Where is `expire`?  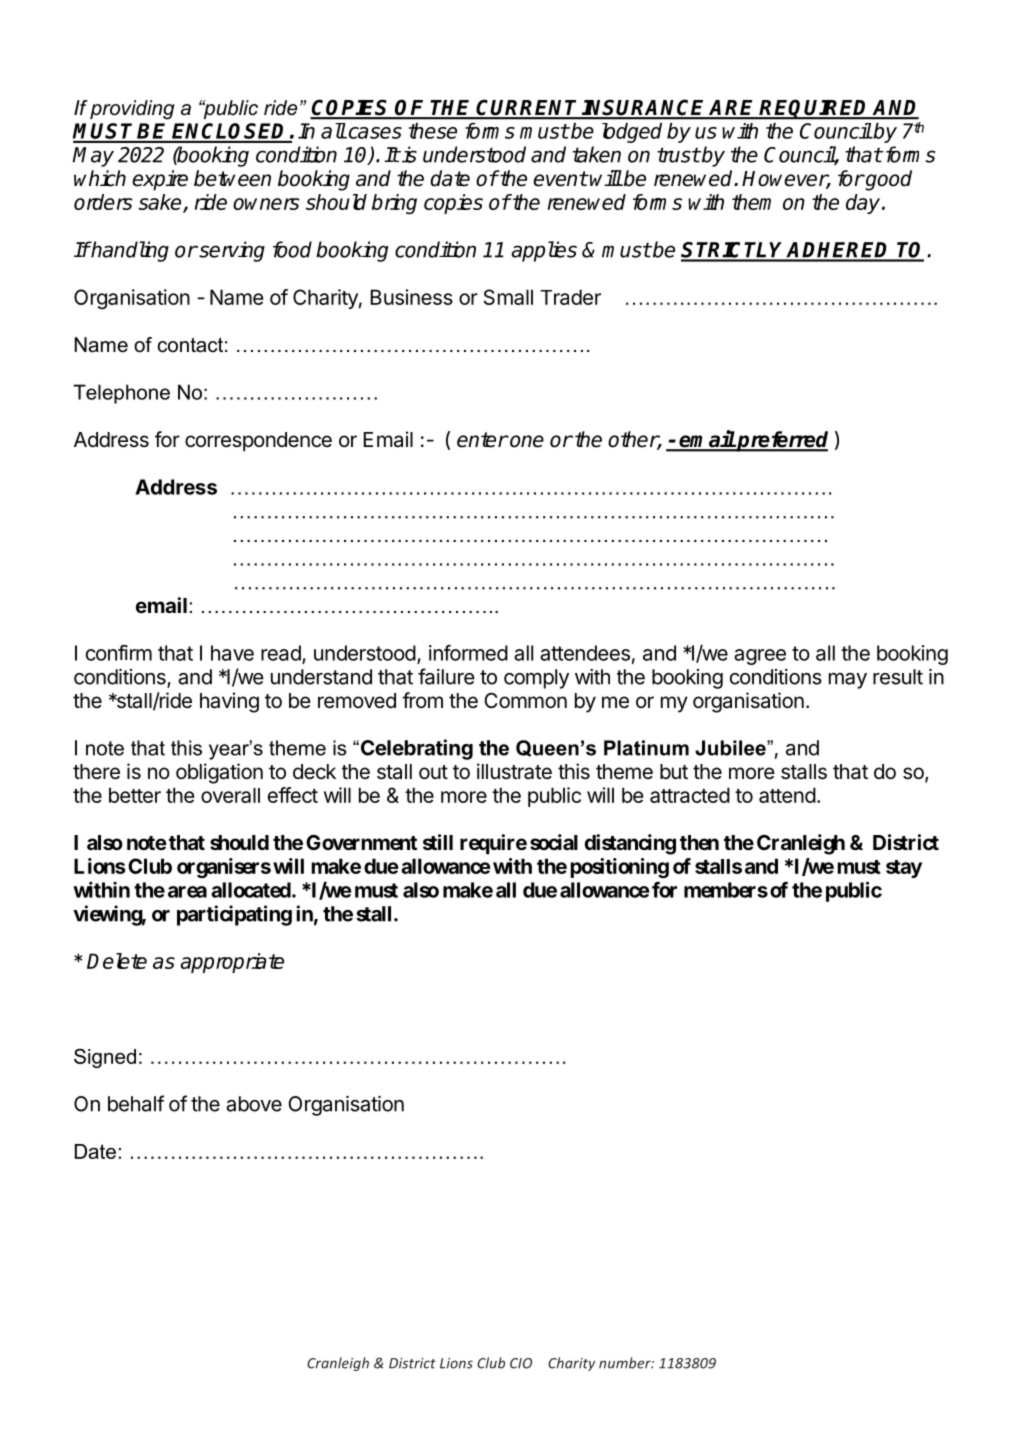
expire is located at coordinates (160, 180).
